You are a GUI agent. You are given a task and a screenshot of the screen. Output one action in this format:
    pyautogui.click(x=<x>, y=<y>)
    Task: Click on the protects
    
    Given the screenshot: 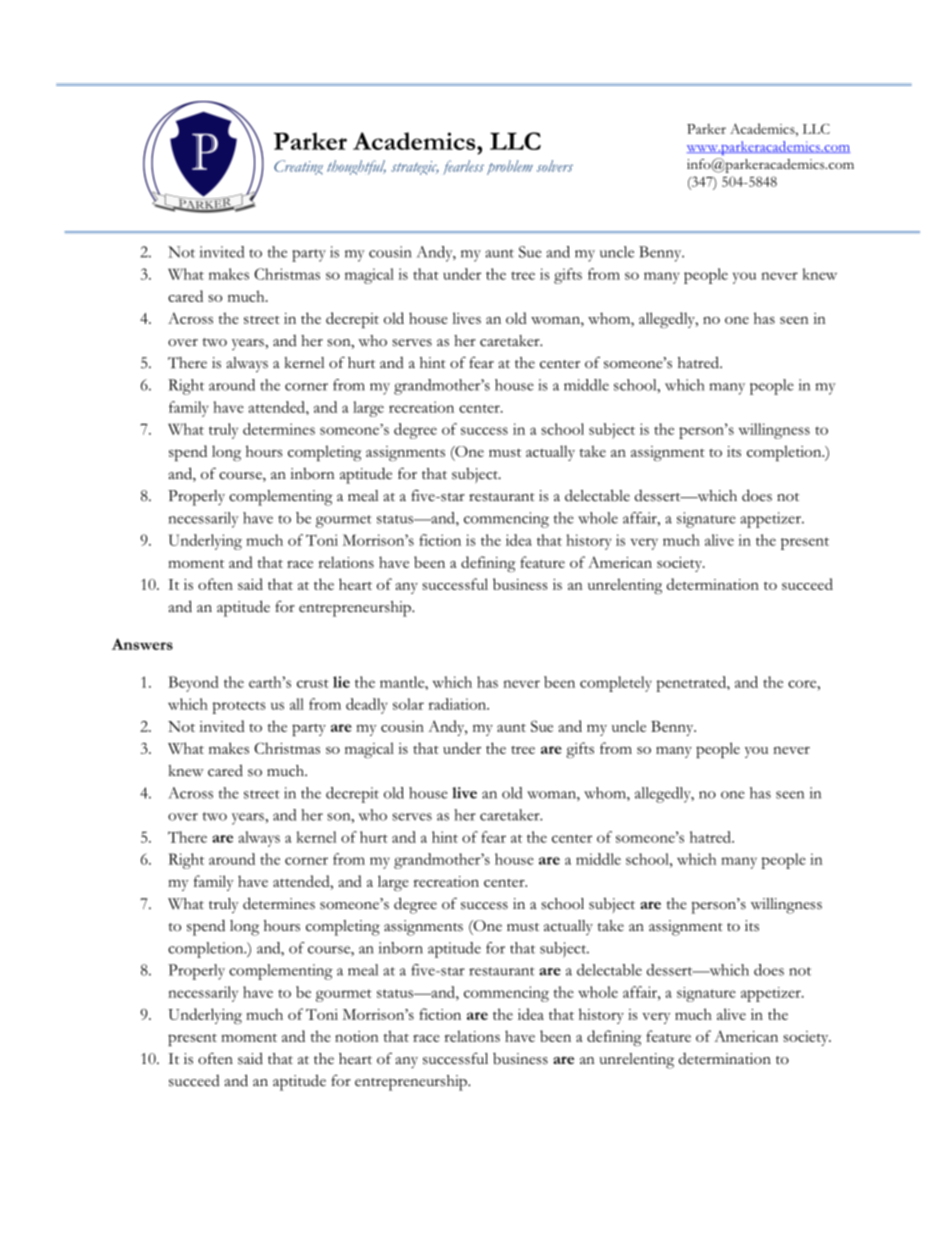 What is the action you would take?
    pyautogui.click(x=239, y=707)
